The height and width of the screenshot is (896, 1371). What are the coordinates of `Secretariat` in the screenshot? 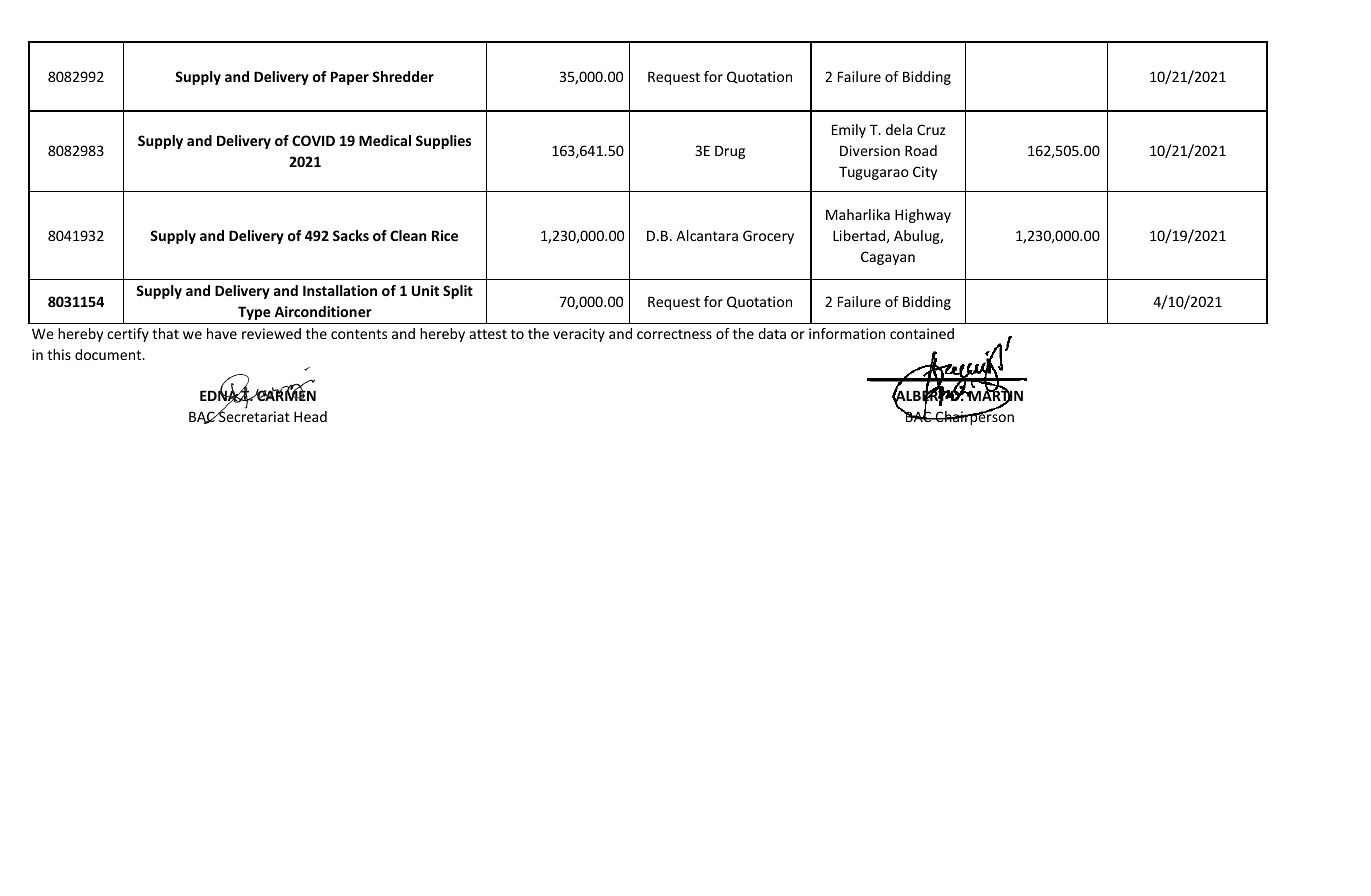 It's located at (253, 416).
